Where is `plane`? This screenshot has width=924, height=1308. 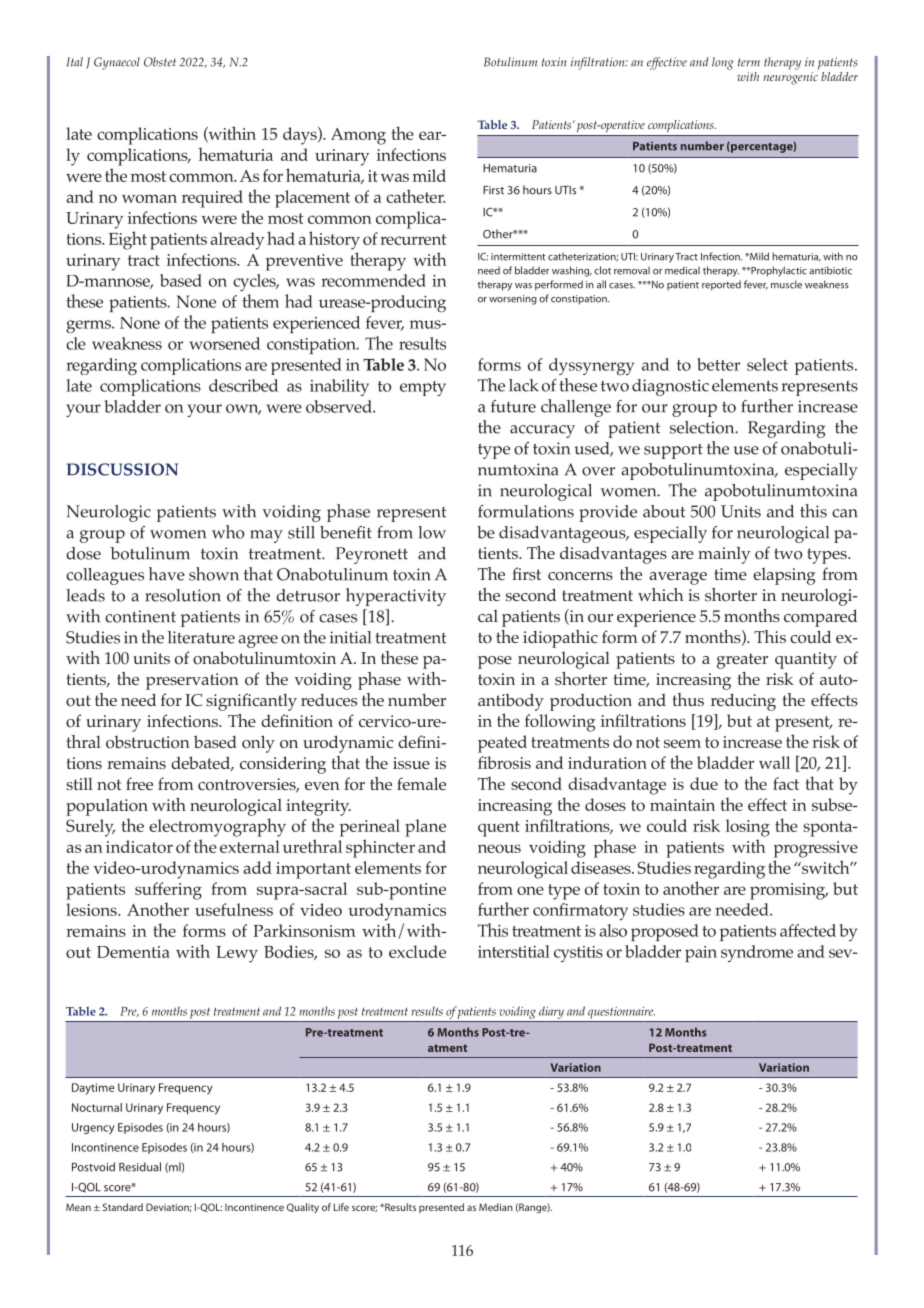
plane is located at coordinates (425, 828).
